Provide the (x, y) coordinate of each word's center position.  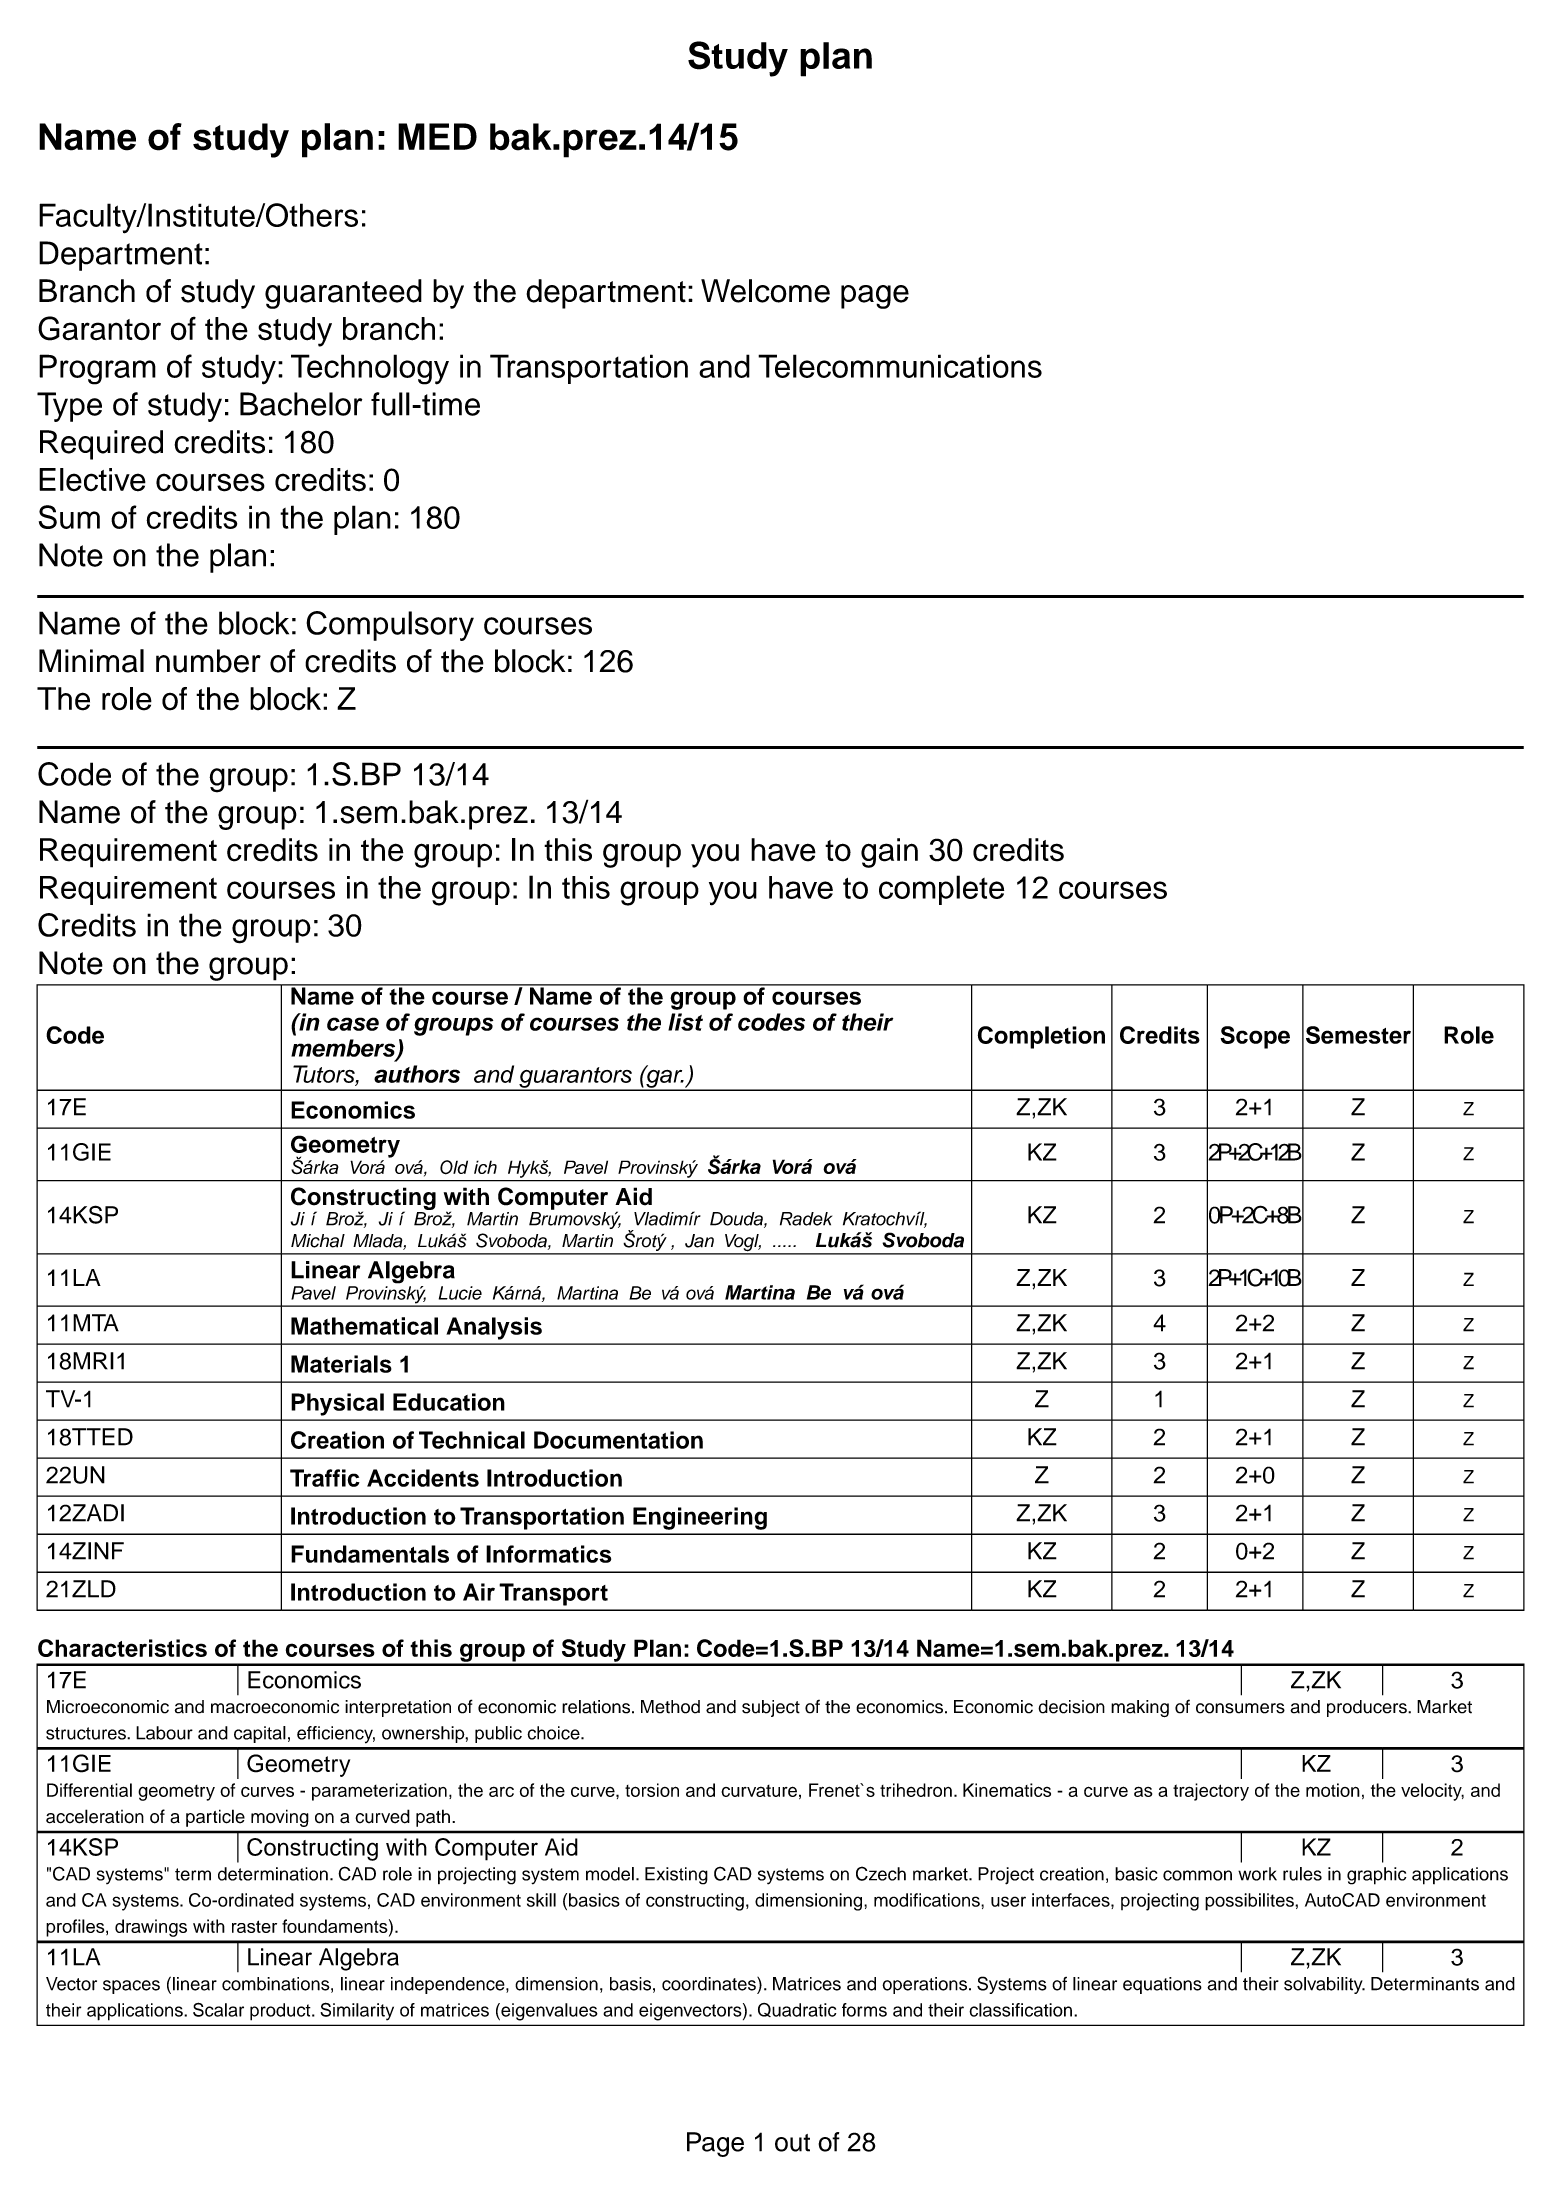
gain (889, 853)
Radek (806, 1219)
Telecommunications (900, 366)
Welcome (765, 291)
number (208, 661)
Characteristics (122, 1648)
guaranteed (343, 294)
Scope (1255, 1037)
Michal (318, 1241)
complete (941, 890)
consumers (1240, 1708)
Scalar (218, 2009)
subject (771, 1708)
